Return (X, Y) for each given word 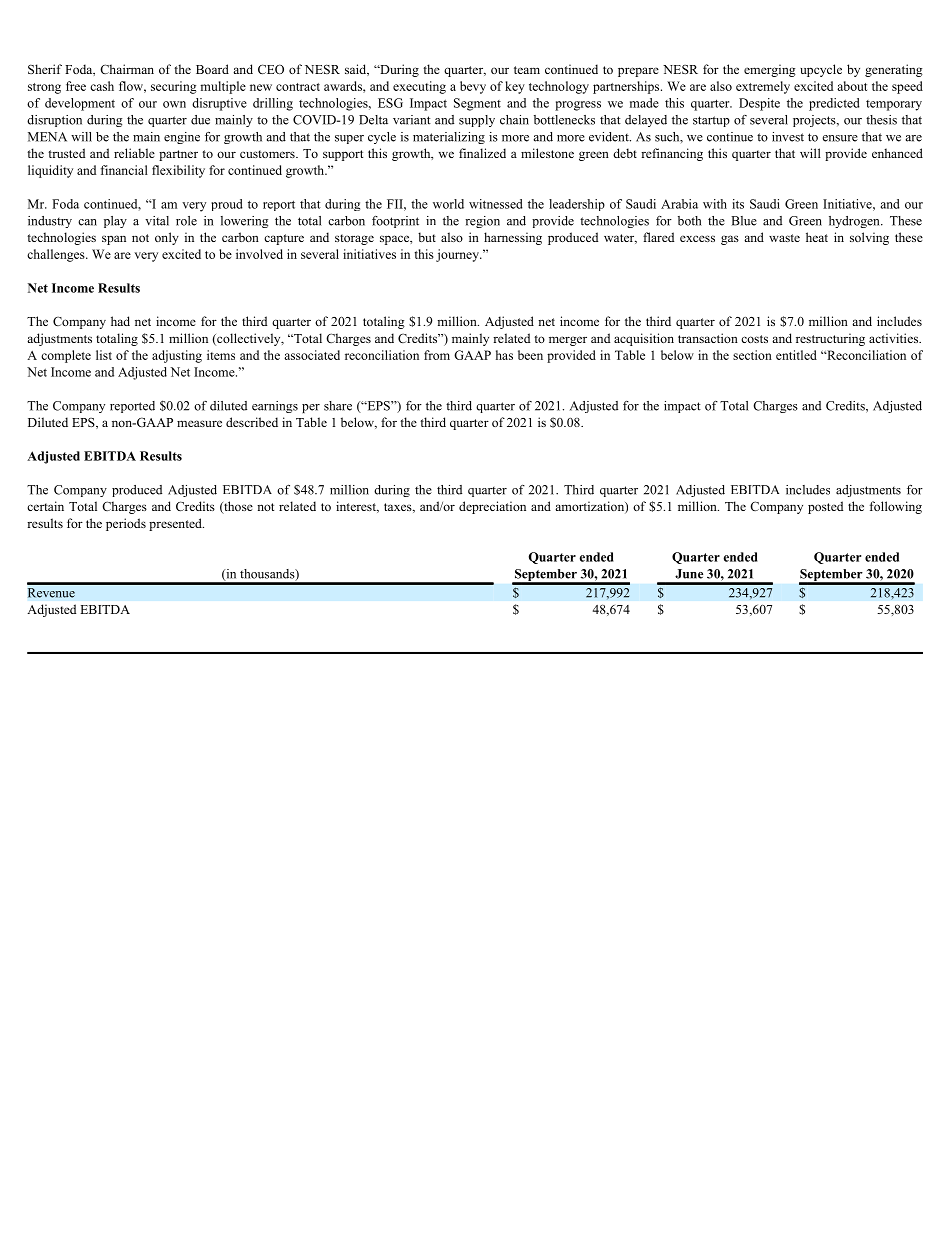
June (689, 574)
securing (173, 87)
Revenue (51, 593)
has (504, 355)
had (120, 321)
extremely (763, 87)
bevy (473, 87)
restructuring (830, 339)
